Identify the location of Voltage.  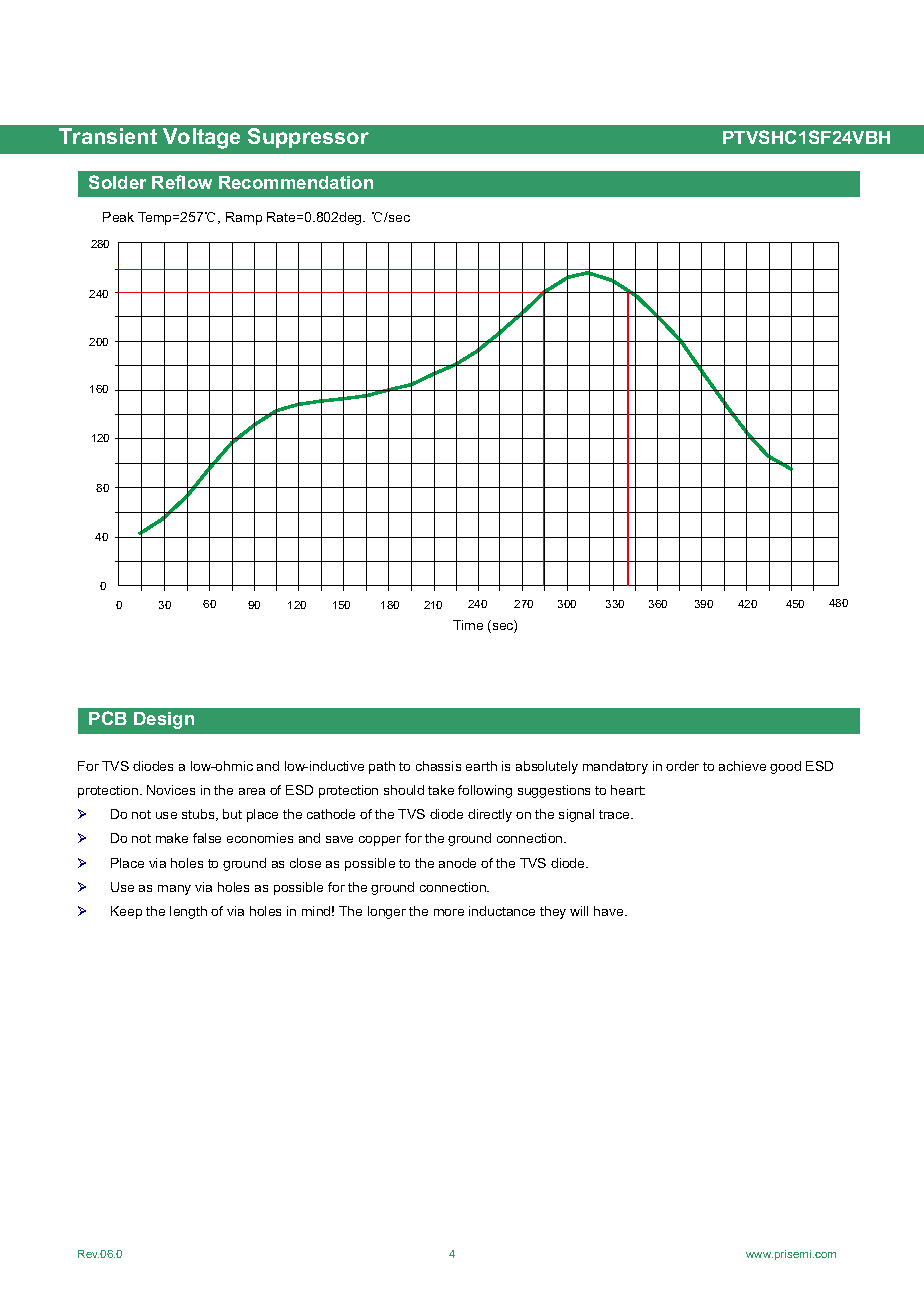
(201, 138).
